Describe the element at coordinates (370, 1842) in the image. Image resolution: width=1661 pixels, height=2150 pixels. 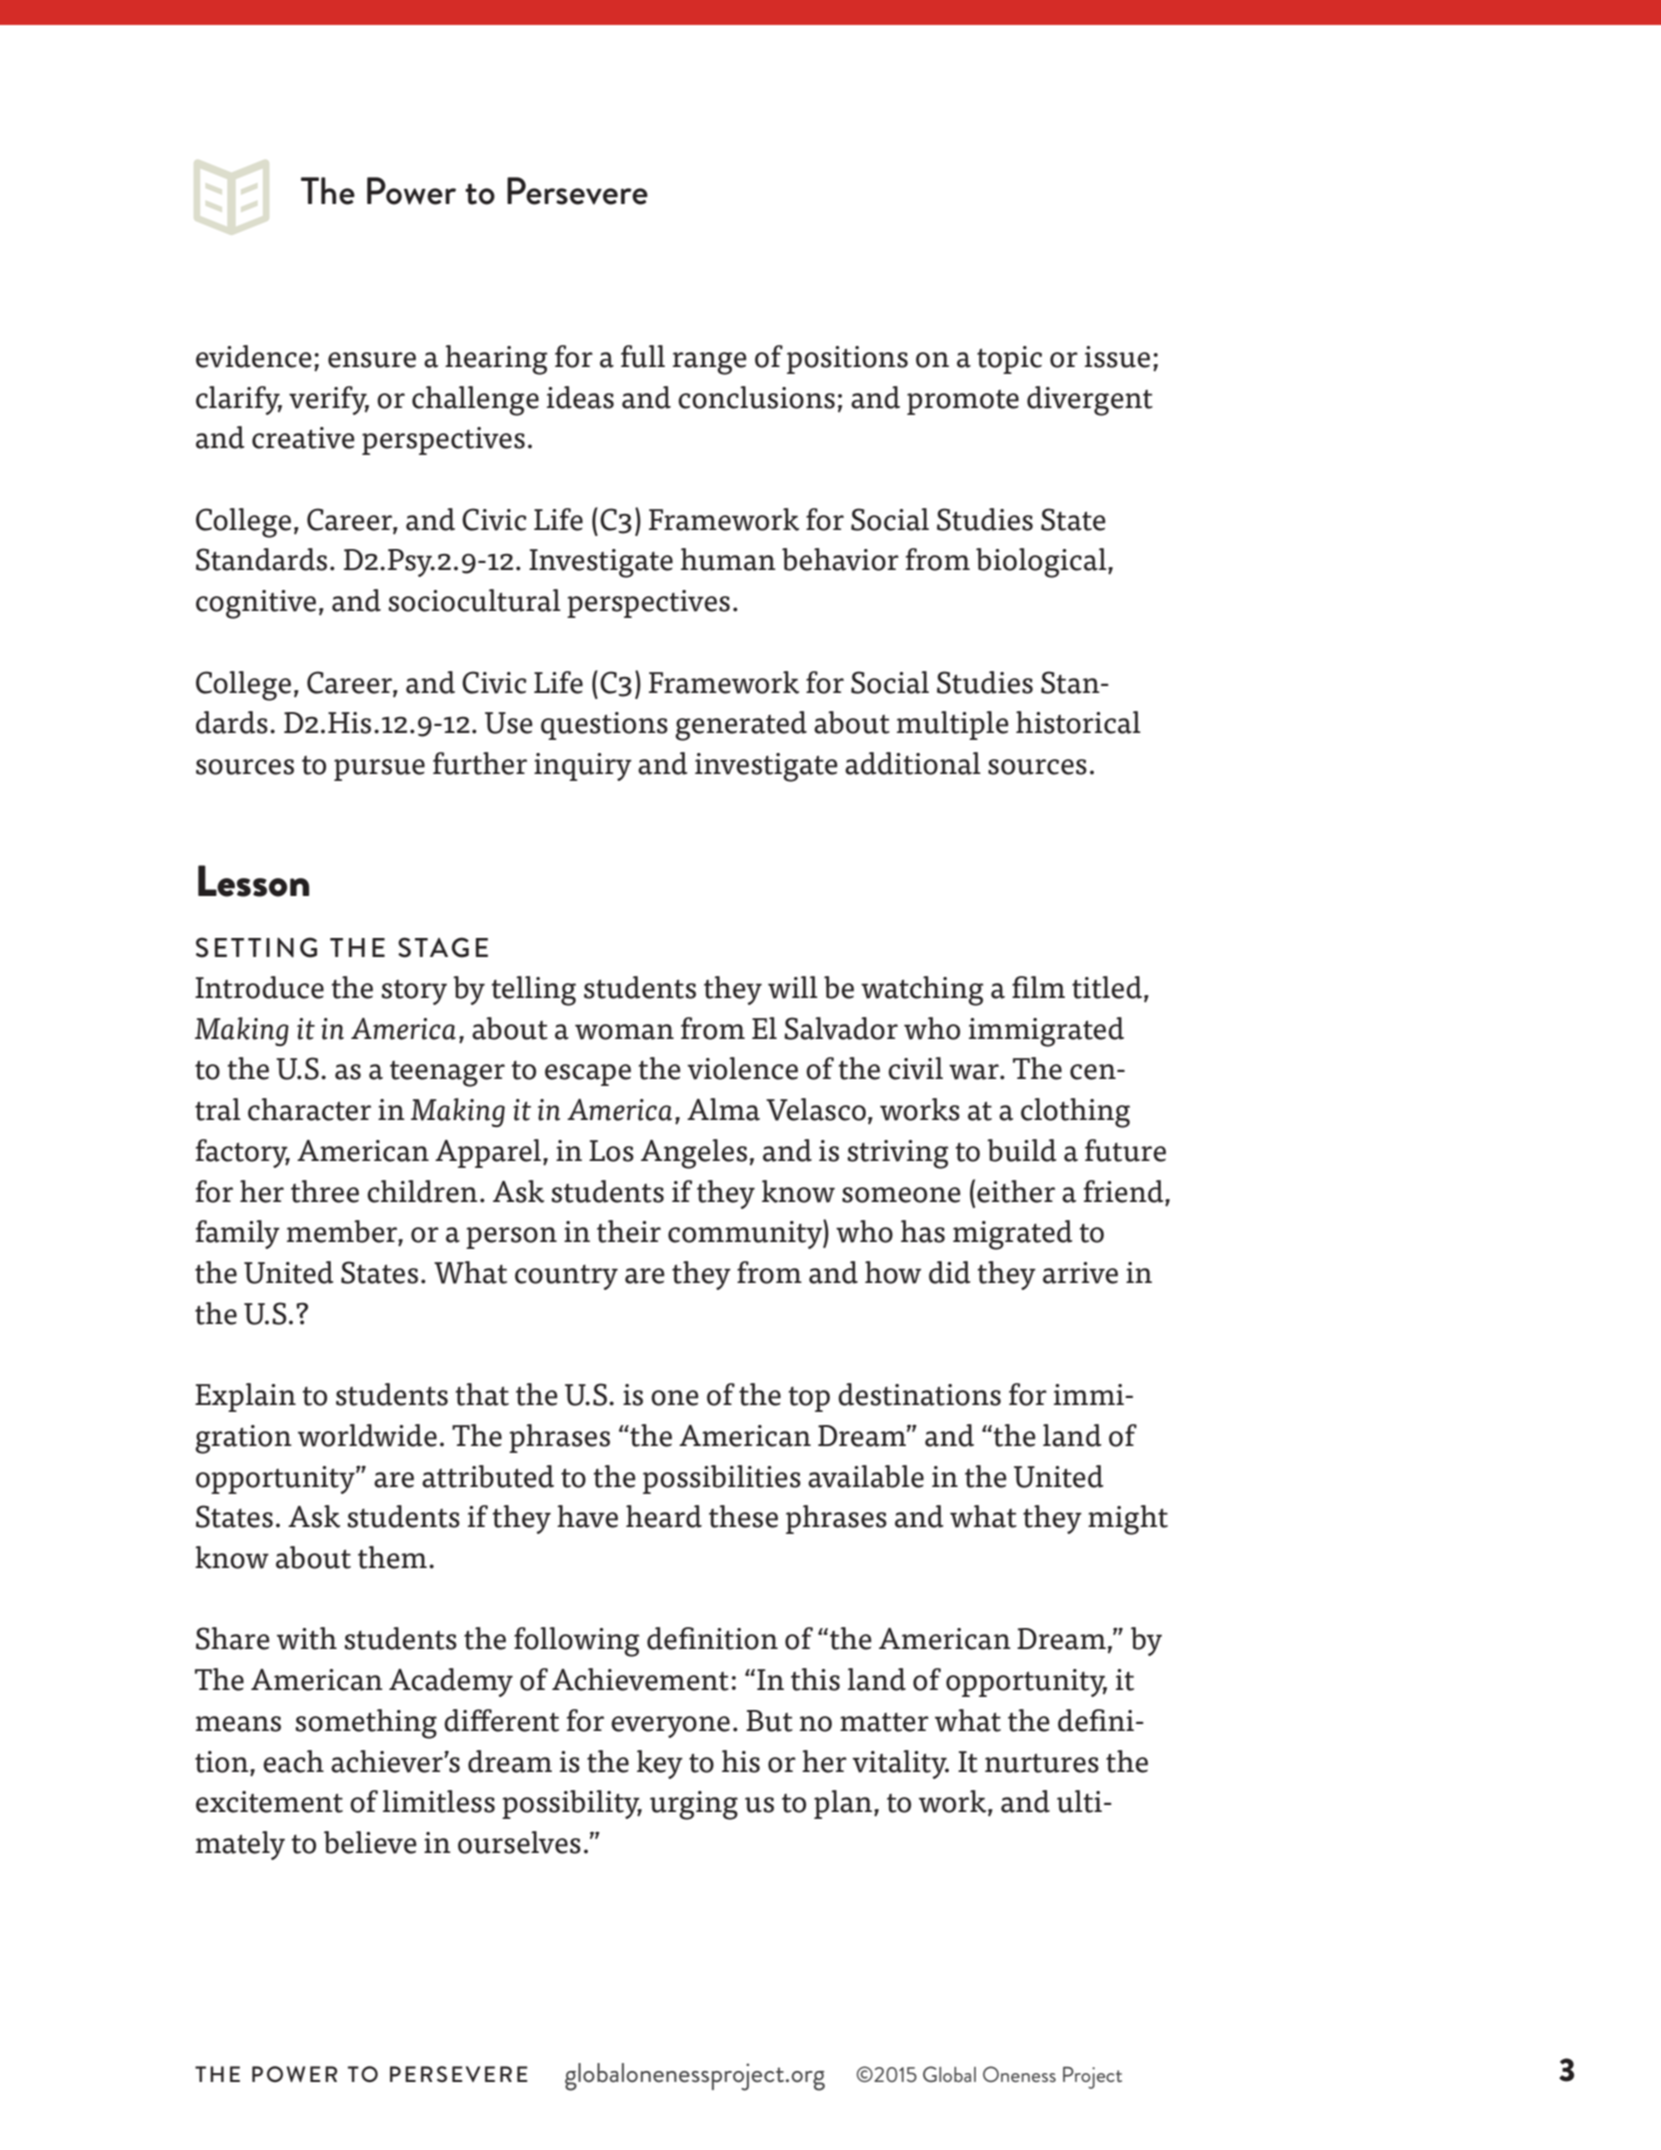
I see `believe` at that location.
